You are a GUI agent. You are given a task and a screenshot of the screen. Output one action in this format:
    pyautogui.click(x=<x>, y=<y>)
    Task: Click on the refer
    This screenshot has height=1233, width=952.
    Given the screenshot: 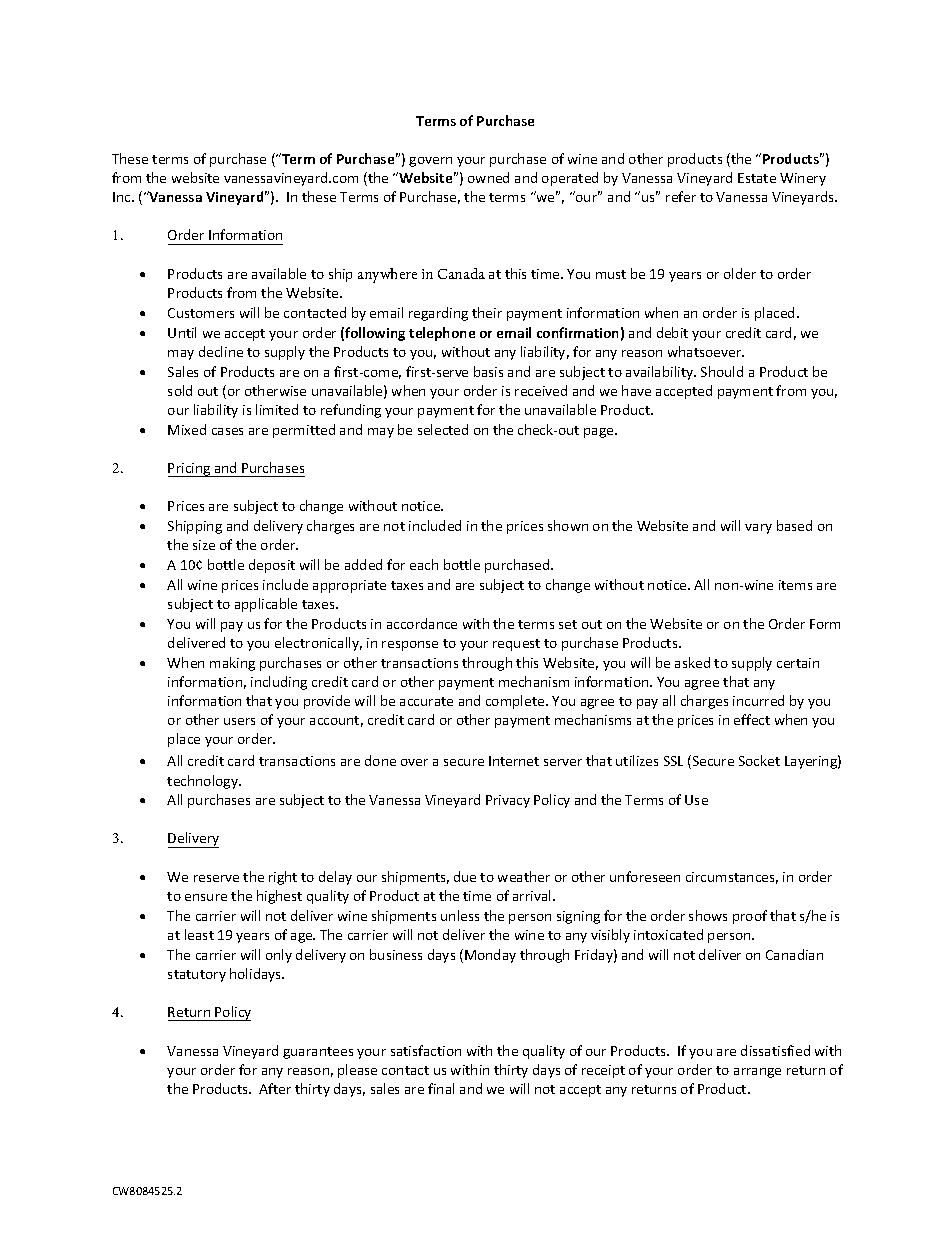 What is the action you would take?
    pyautogui.click(x=681, y=196)
